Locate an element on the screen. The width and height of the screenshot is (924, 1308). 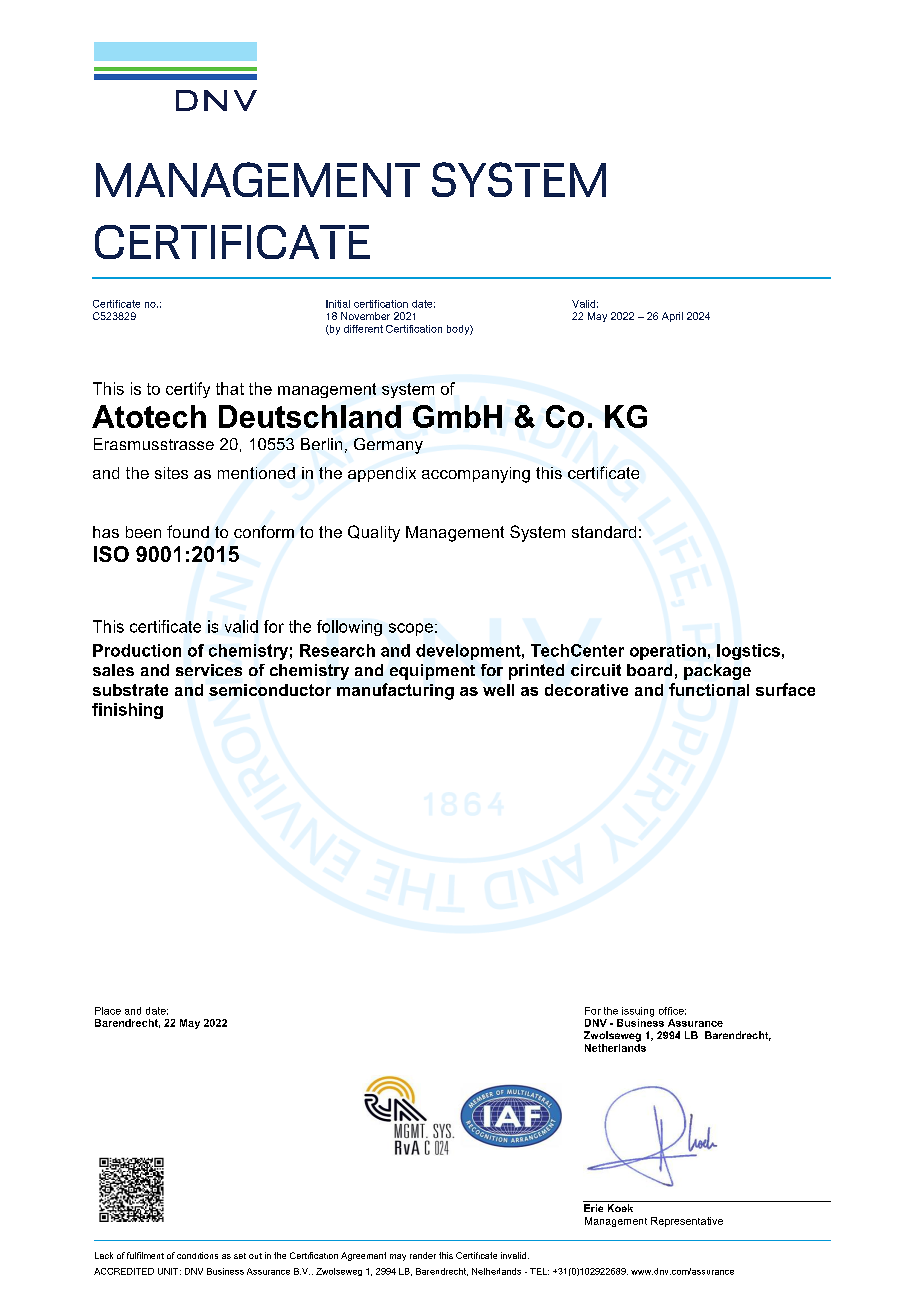
conditions is located at coordinates (197, 1255).
